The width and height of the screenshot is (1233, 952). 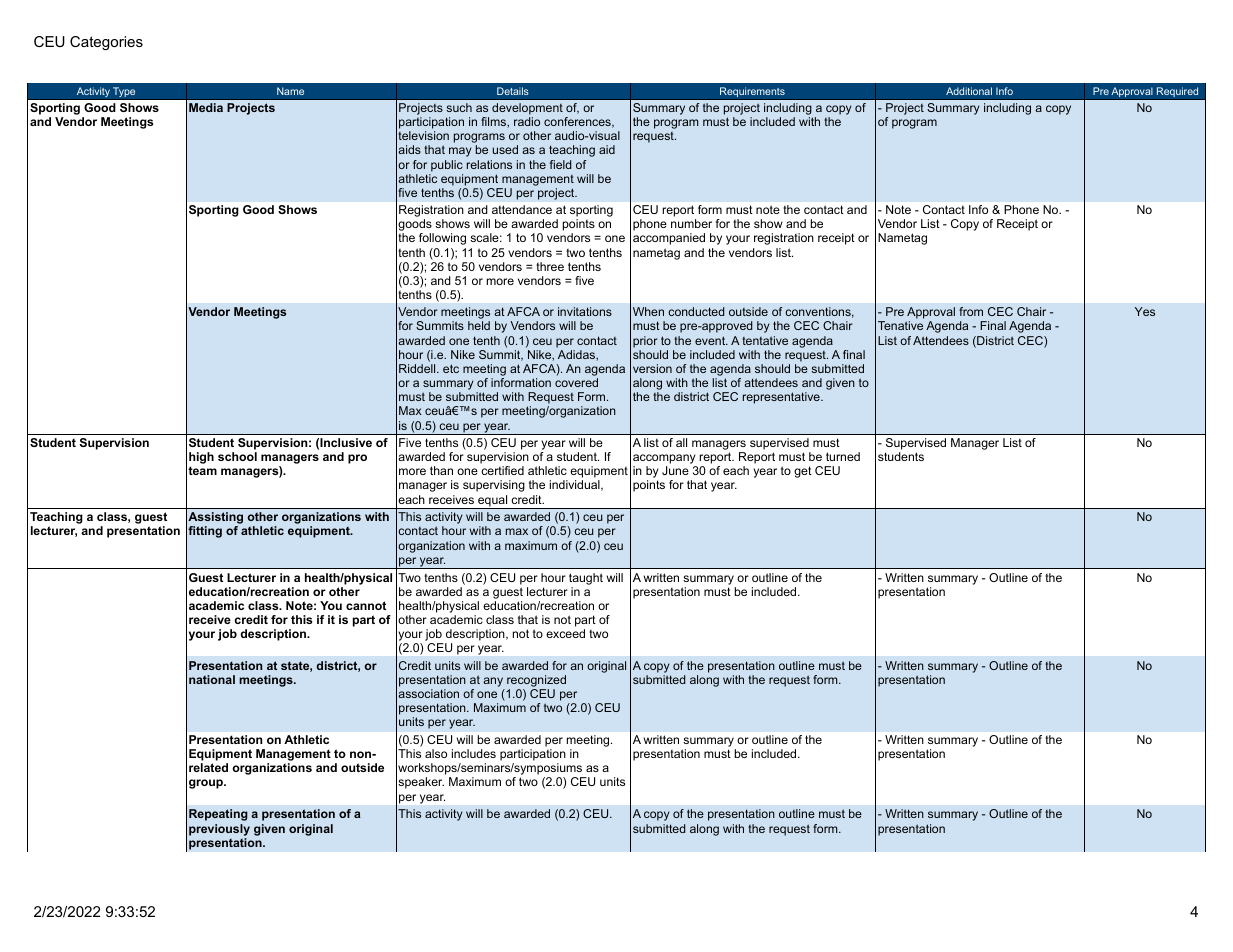 What do you see at coordinates (218, 815) in the screenshot?
I see `Repeating` at bounding box center [218, 815].
